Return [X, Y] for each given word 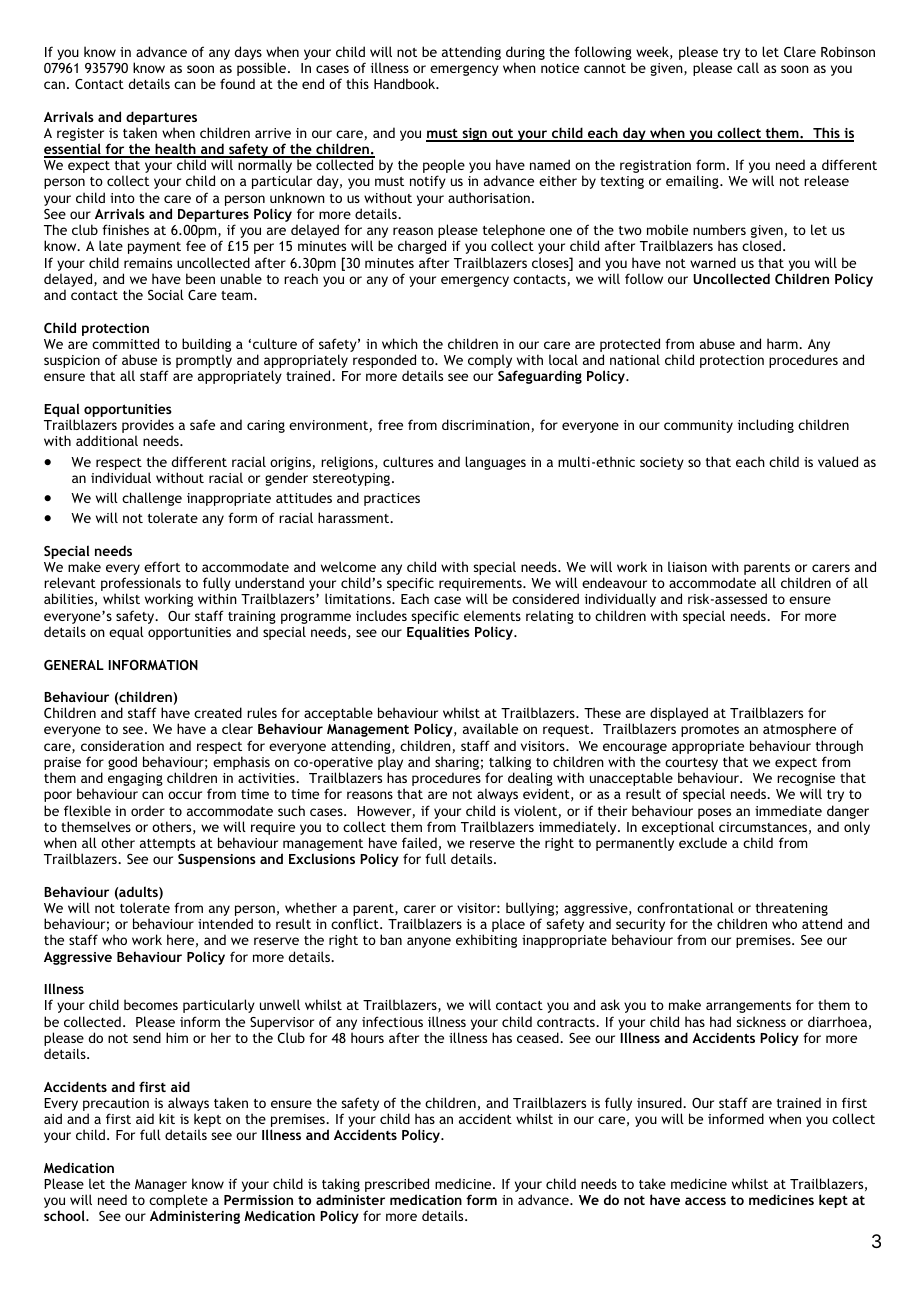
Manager [161, 1187]
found [237, 83]
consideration [122, 745]
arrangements [748, 1007]
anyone [429, 942]
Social [166, 294]
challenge [152, 499]
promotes [710, 731]
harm [783, 343]
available [490, 728]
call [748, 67]
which [400, 343]
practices [392, 499]
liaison [687, 566]
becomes [151, 1004]
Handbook [406, 83]
